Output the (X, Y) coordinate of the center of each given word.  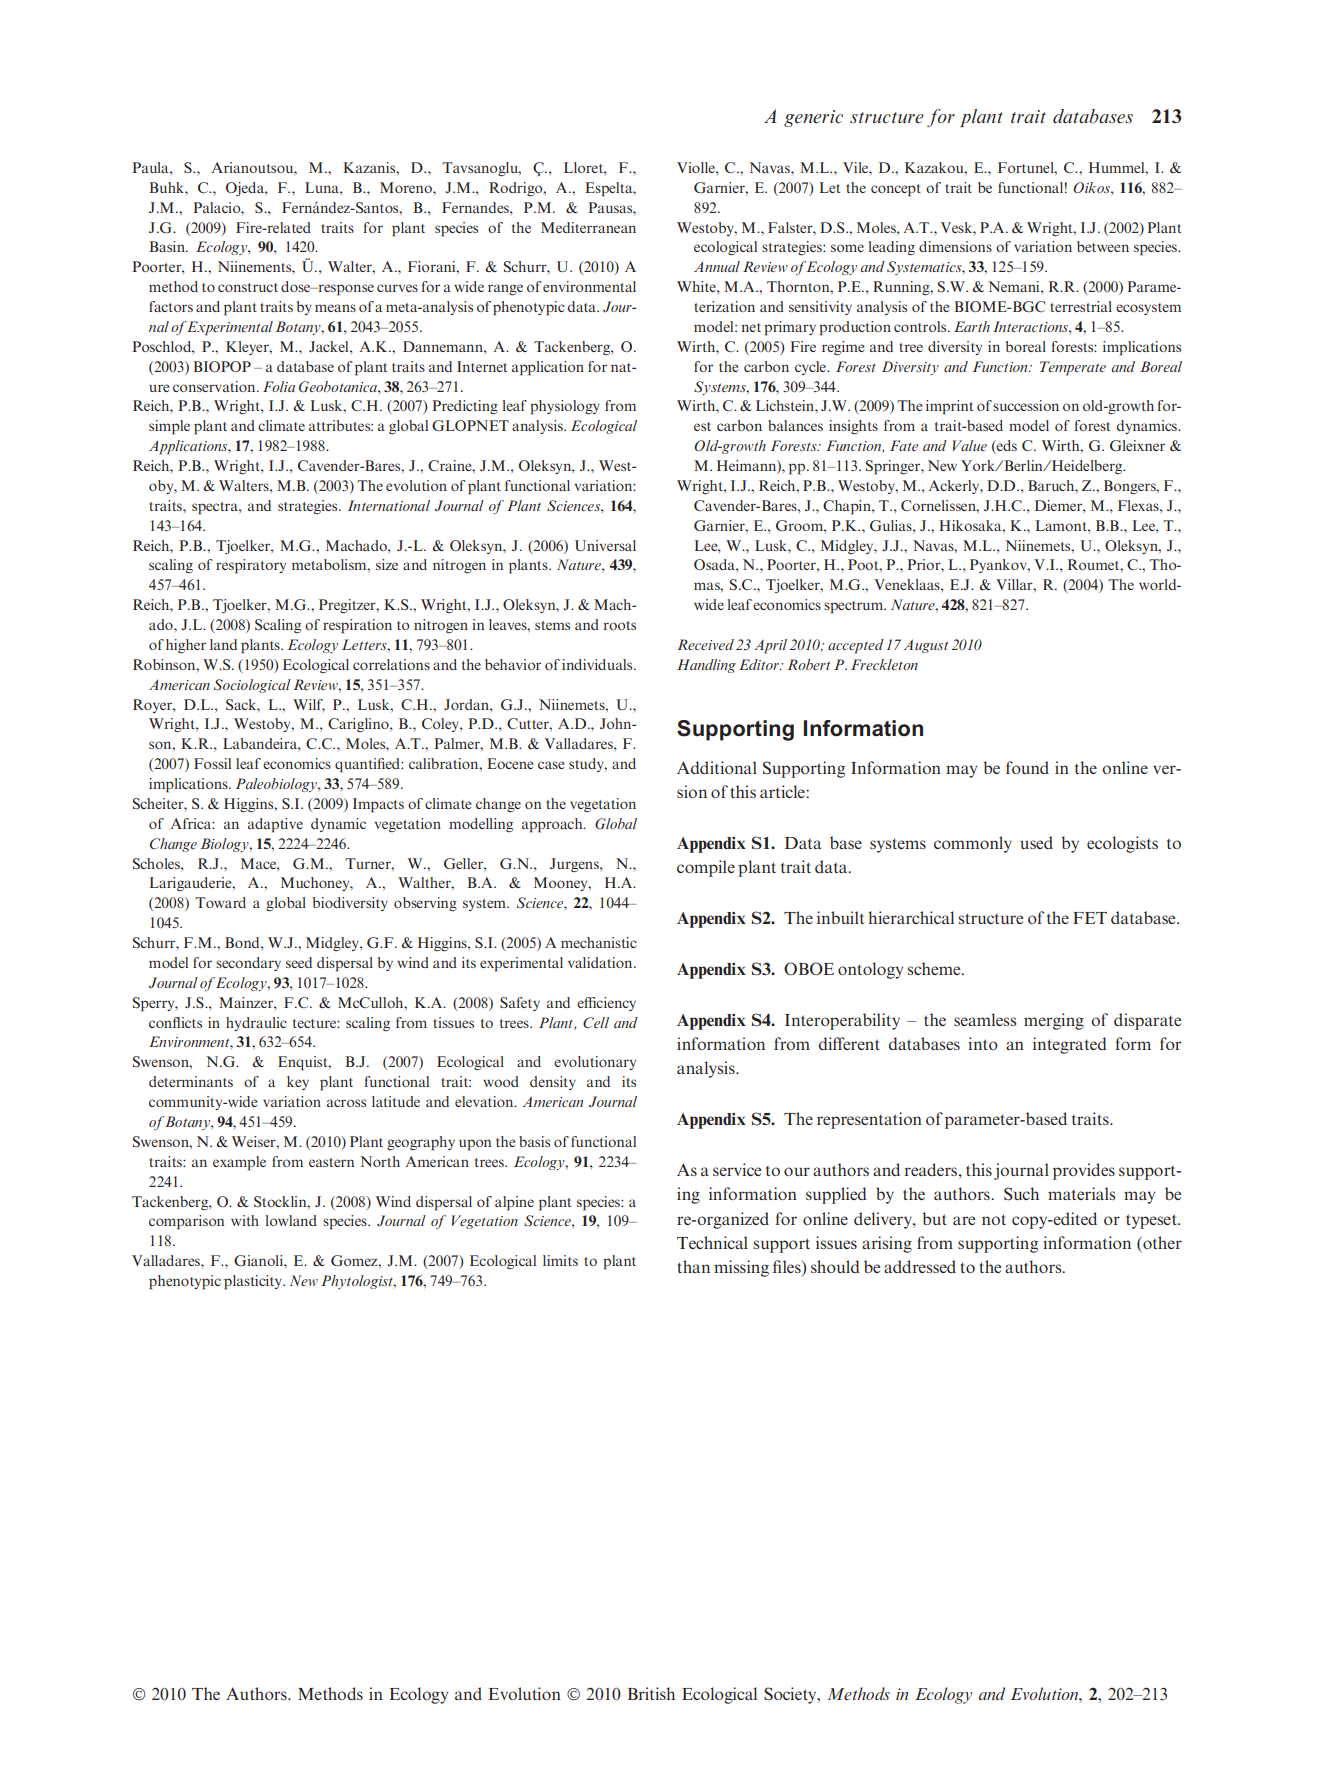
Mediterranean (588, 227)
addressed (920, 1266)
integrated (1070, 1045)
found (1027, 767)
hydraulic (256, 1024)
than (693, 1266)
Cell (596, 1022)
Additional (717, 767)
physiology (565, 407)
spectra (216, 508)
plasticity (254, 1282)
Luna (323, 187)
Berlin (1023, 465)
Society (791, 1695)
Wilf (309, 705)
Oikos (1092, 187)
